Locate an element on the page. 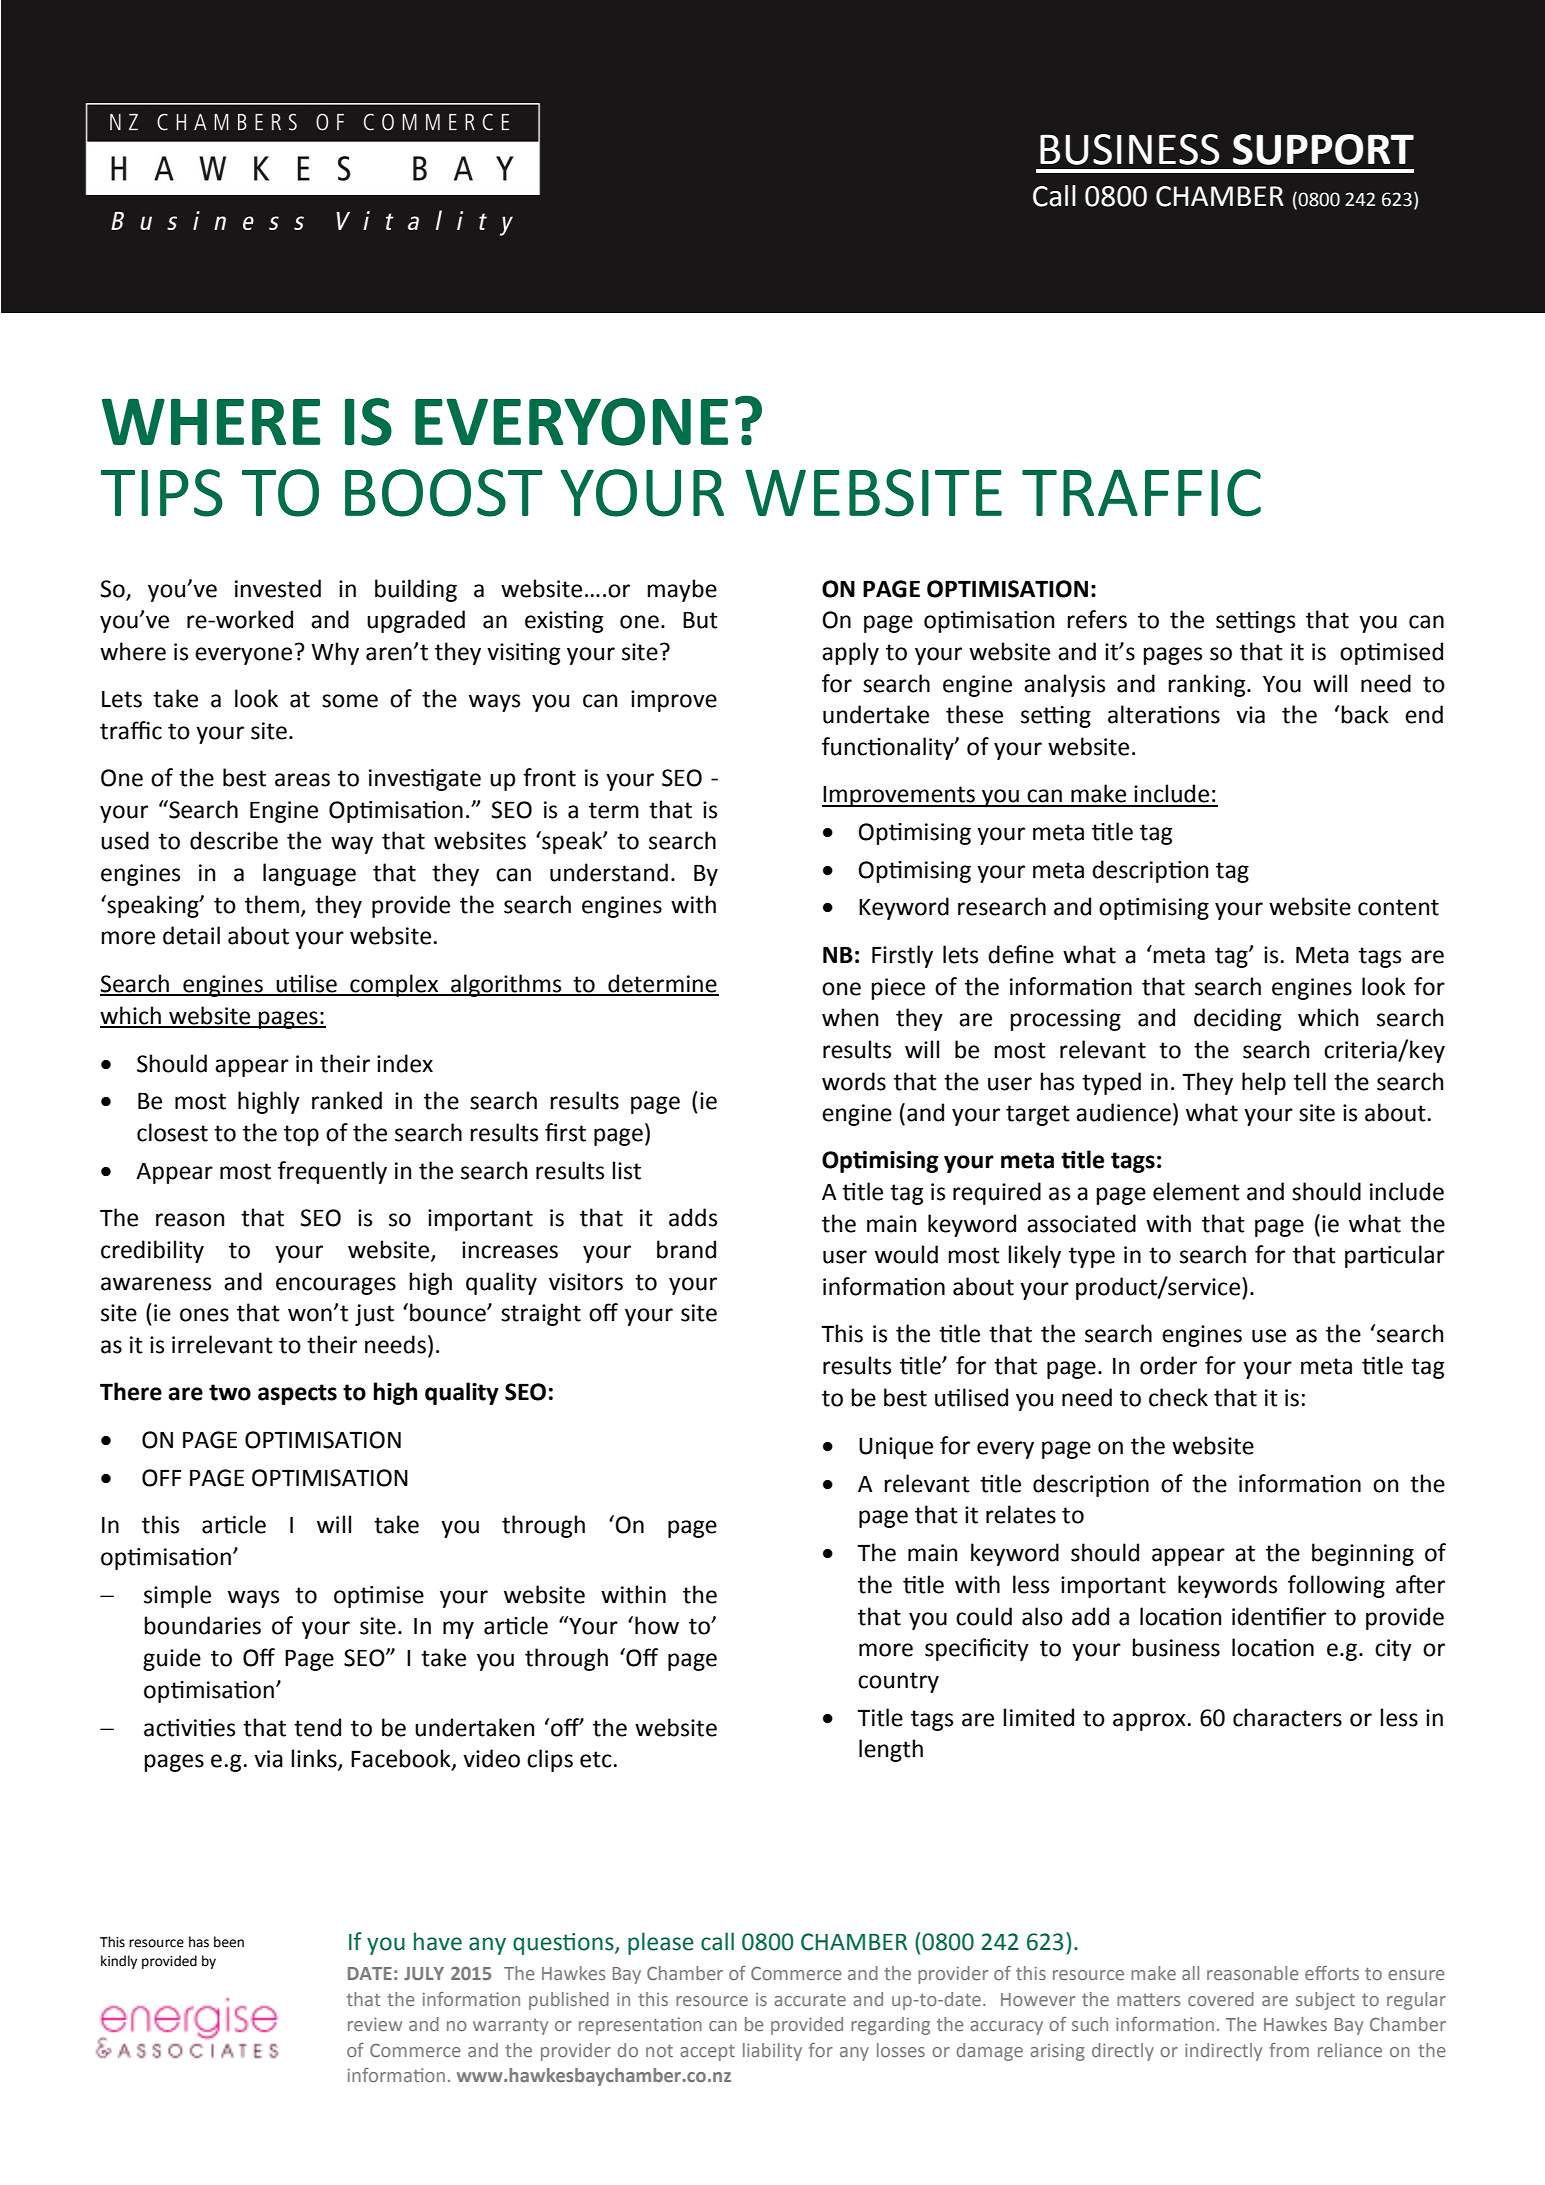 The height and width of the page is (2185, 1545). SUPPORT is located at coordinates (1323, 149).
